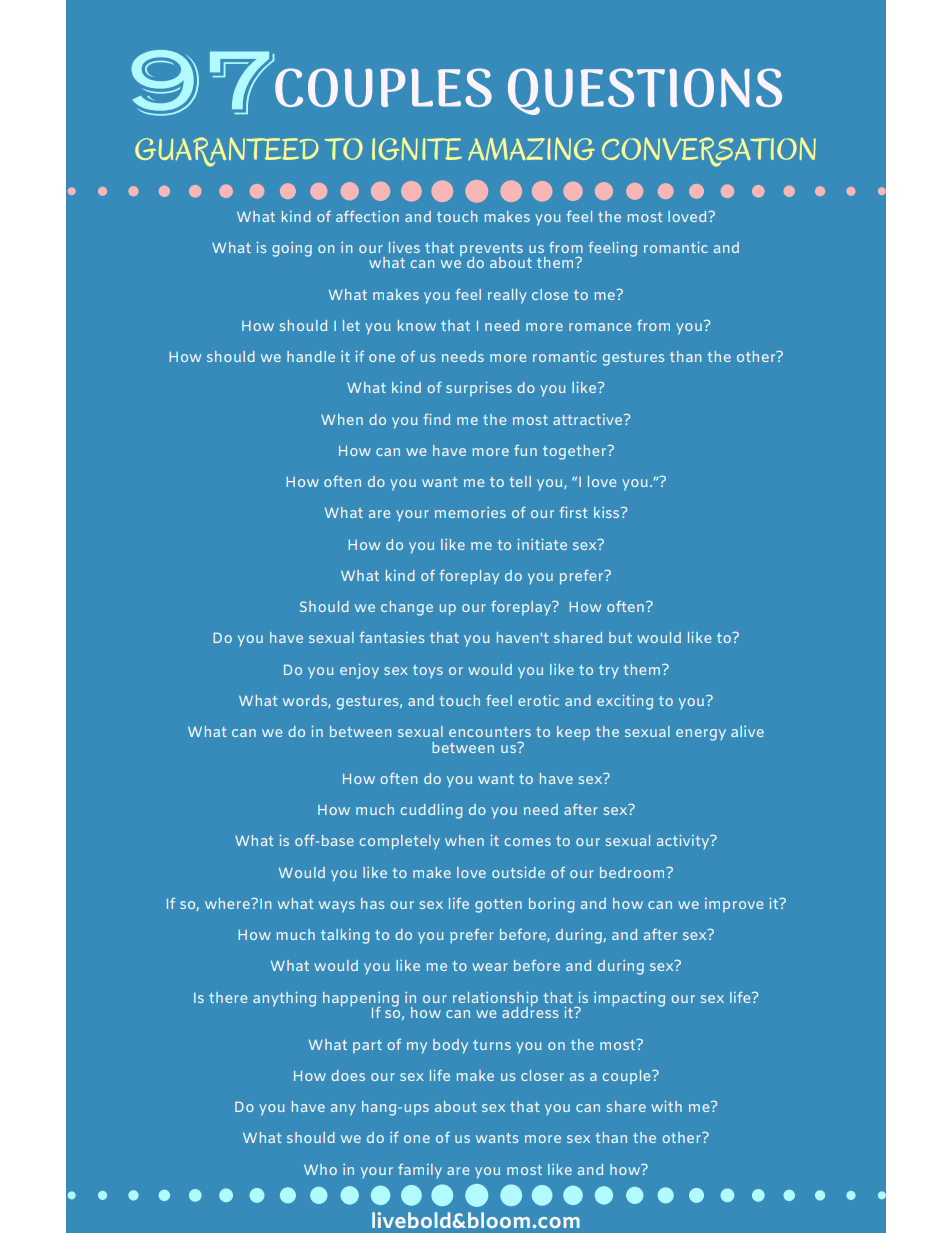  What do you see at coordinates (531, 149) in the image?
I see `AMAZING` at bounding box center [531, 149].
